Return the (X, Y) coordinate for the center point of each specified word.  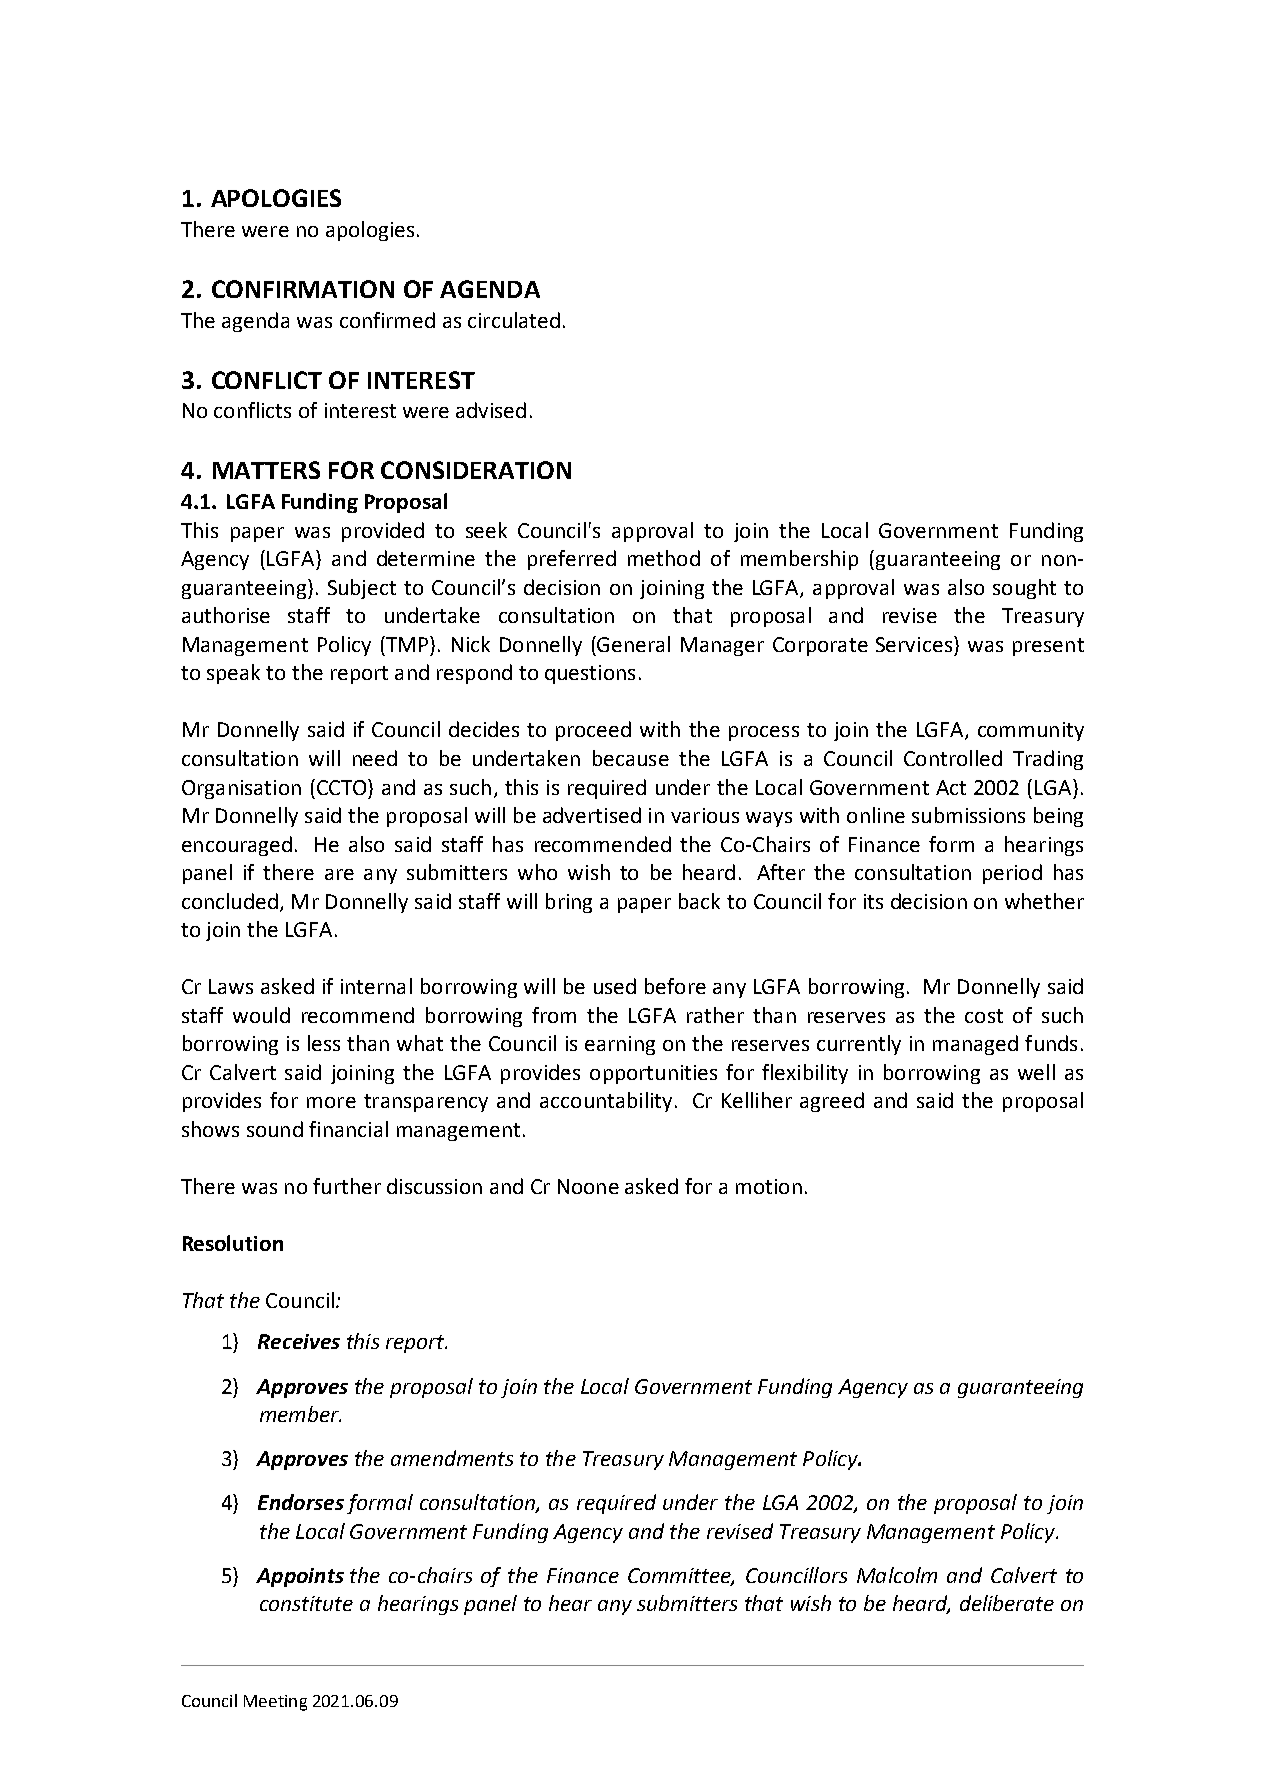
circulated (514, 320)
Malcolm (897, 1575)
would (261, 1015)
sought (1024, 589)
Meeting (275, 1703)
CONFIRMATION (303, 289)
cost (984, 1016)
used (615, 986)
